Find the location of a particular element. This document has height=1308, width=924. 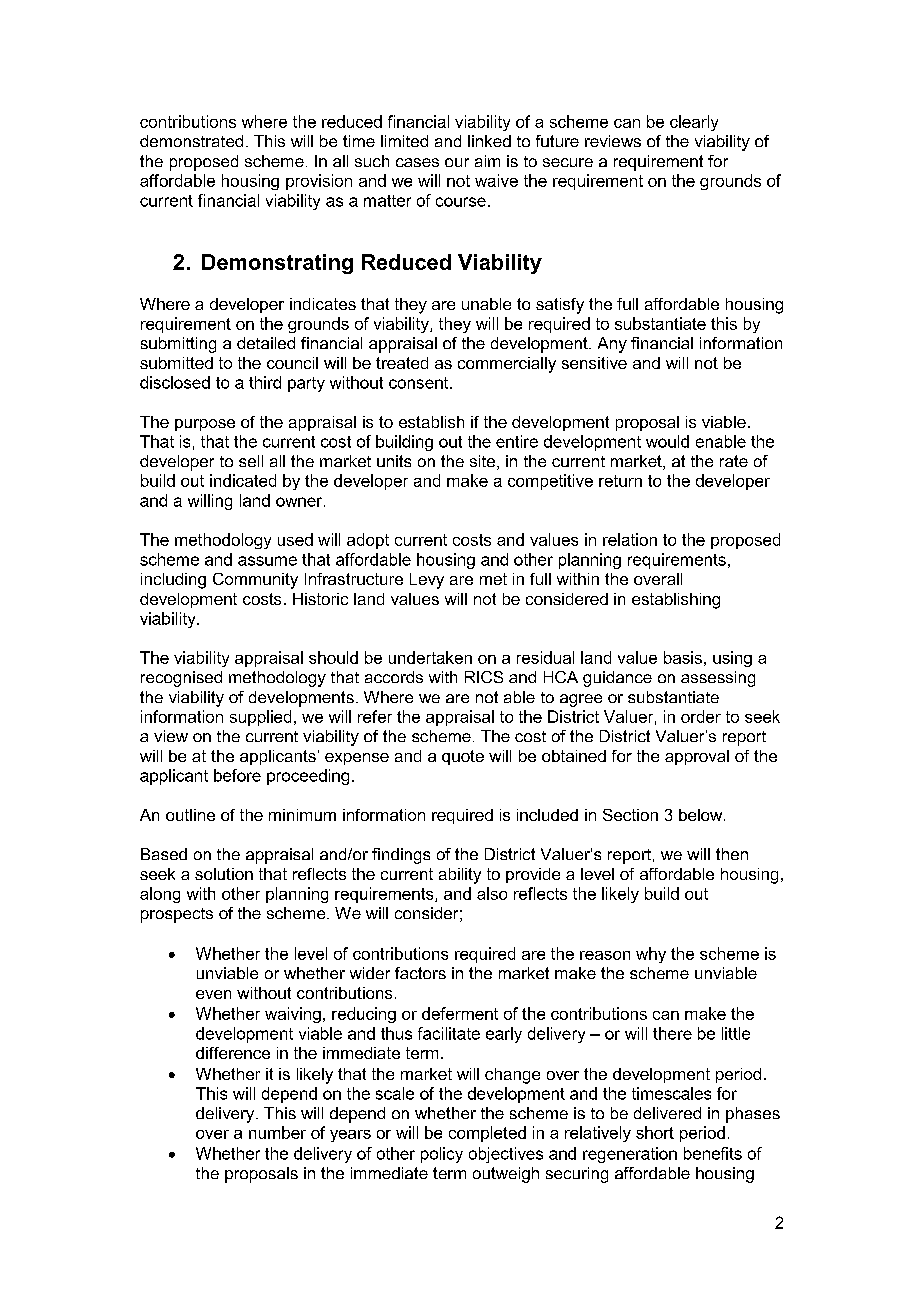

secure is located at coordinates (568, 162).
